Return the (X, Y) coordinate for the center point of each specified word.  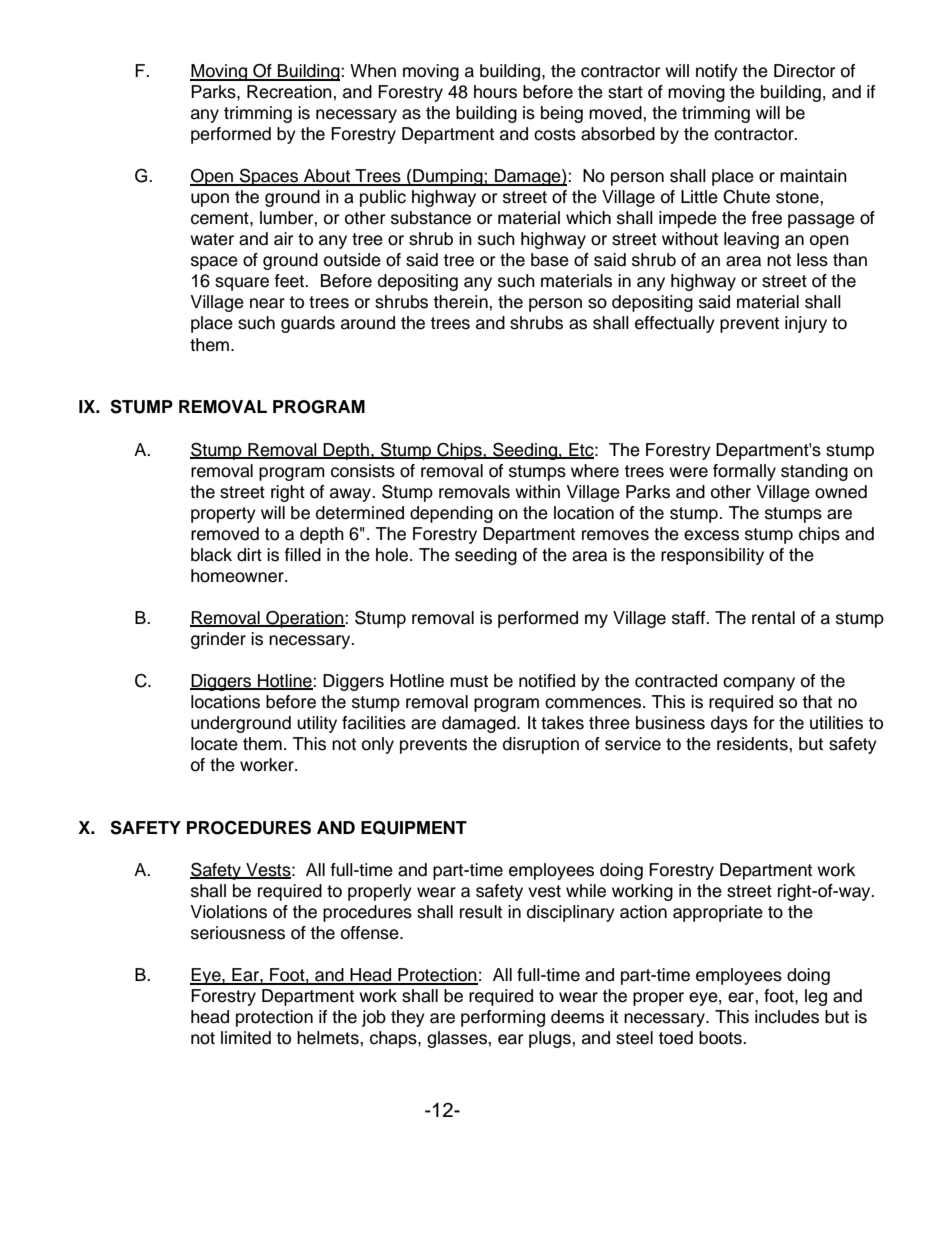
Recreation (290, 92)
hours (495, 92)
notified (547, 681)
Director (804, 71)
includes (787, 1017)
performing (503, 1018)
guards (308, 324)
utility (317, 724)
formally (744, 472)
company (759, 684)
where (595, 471)
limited (246, 1038)
